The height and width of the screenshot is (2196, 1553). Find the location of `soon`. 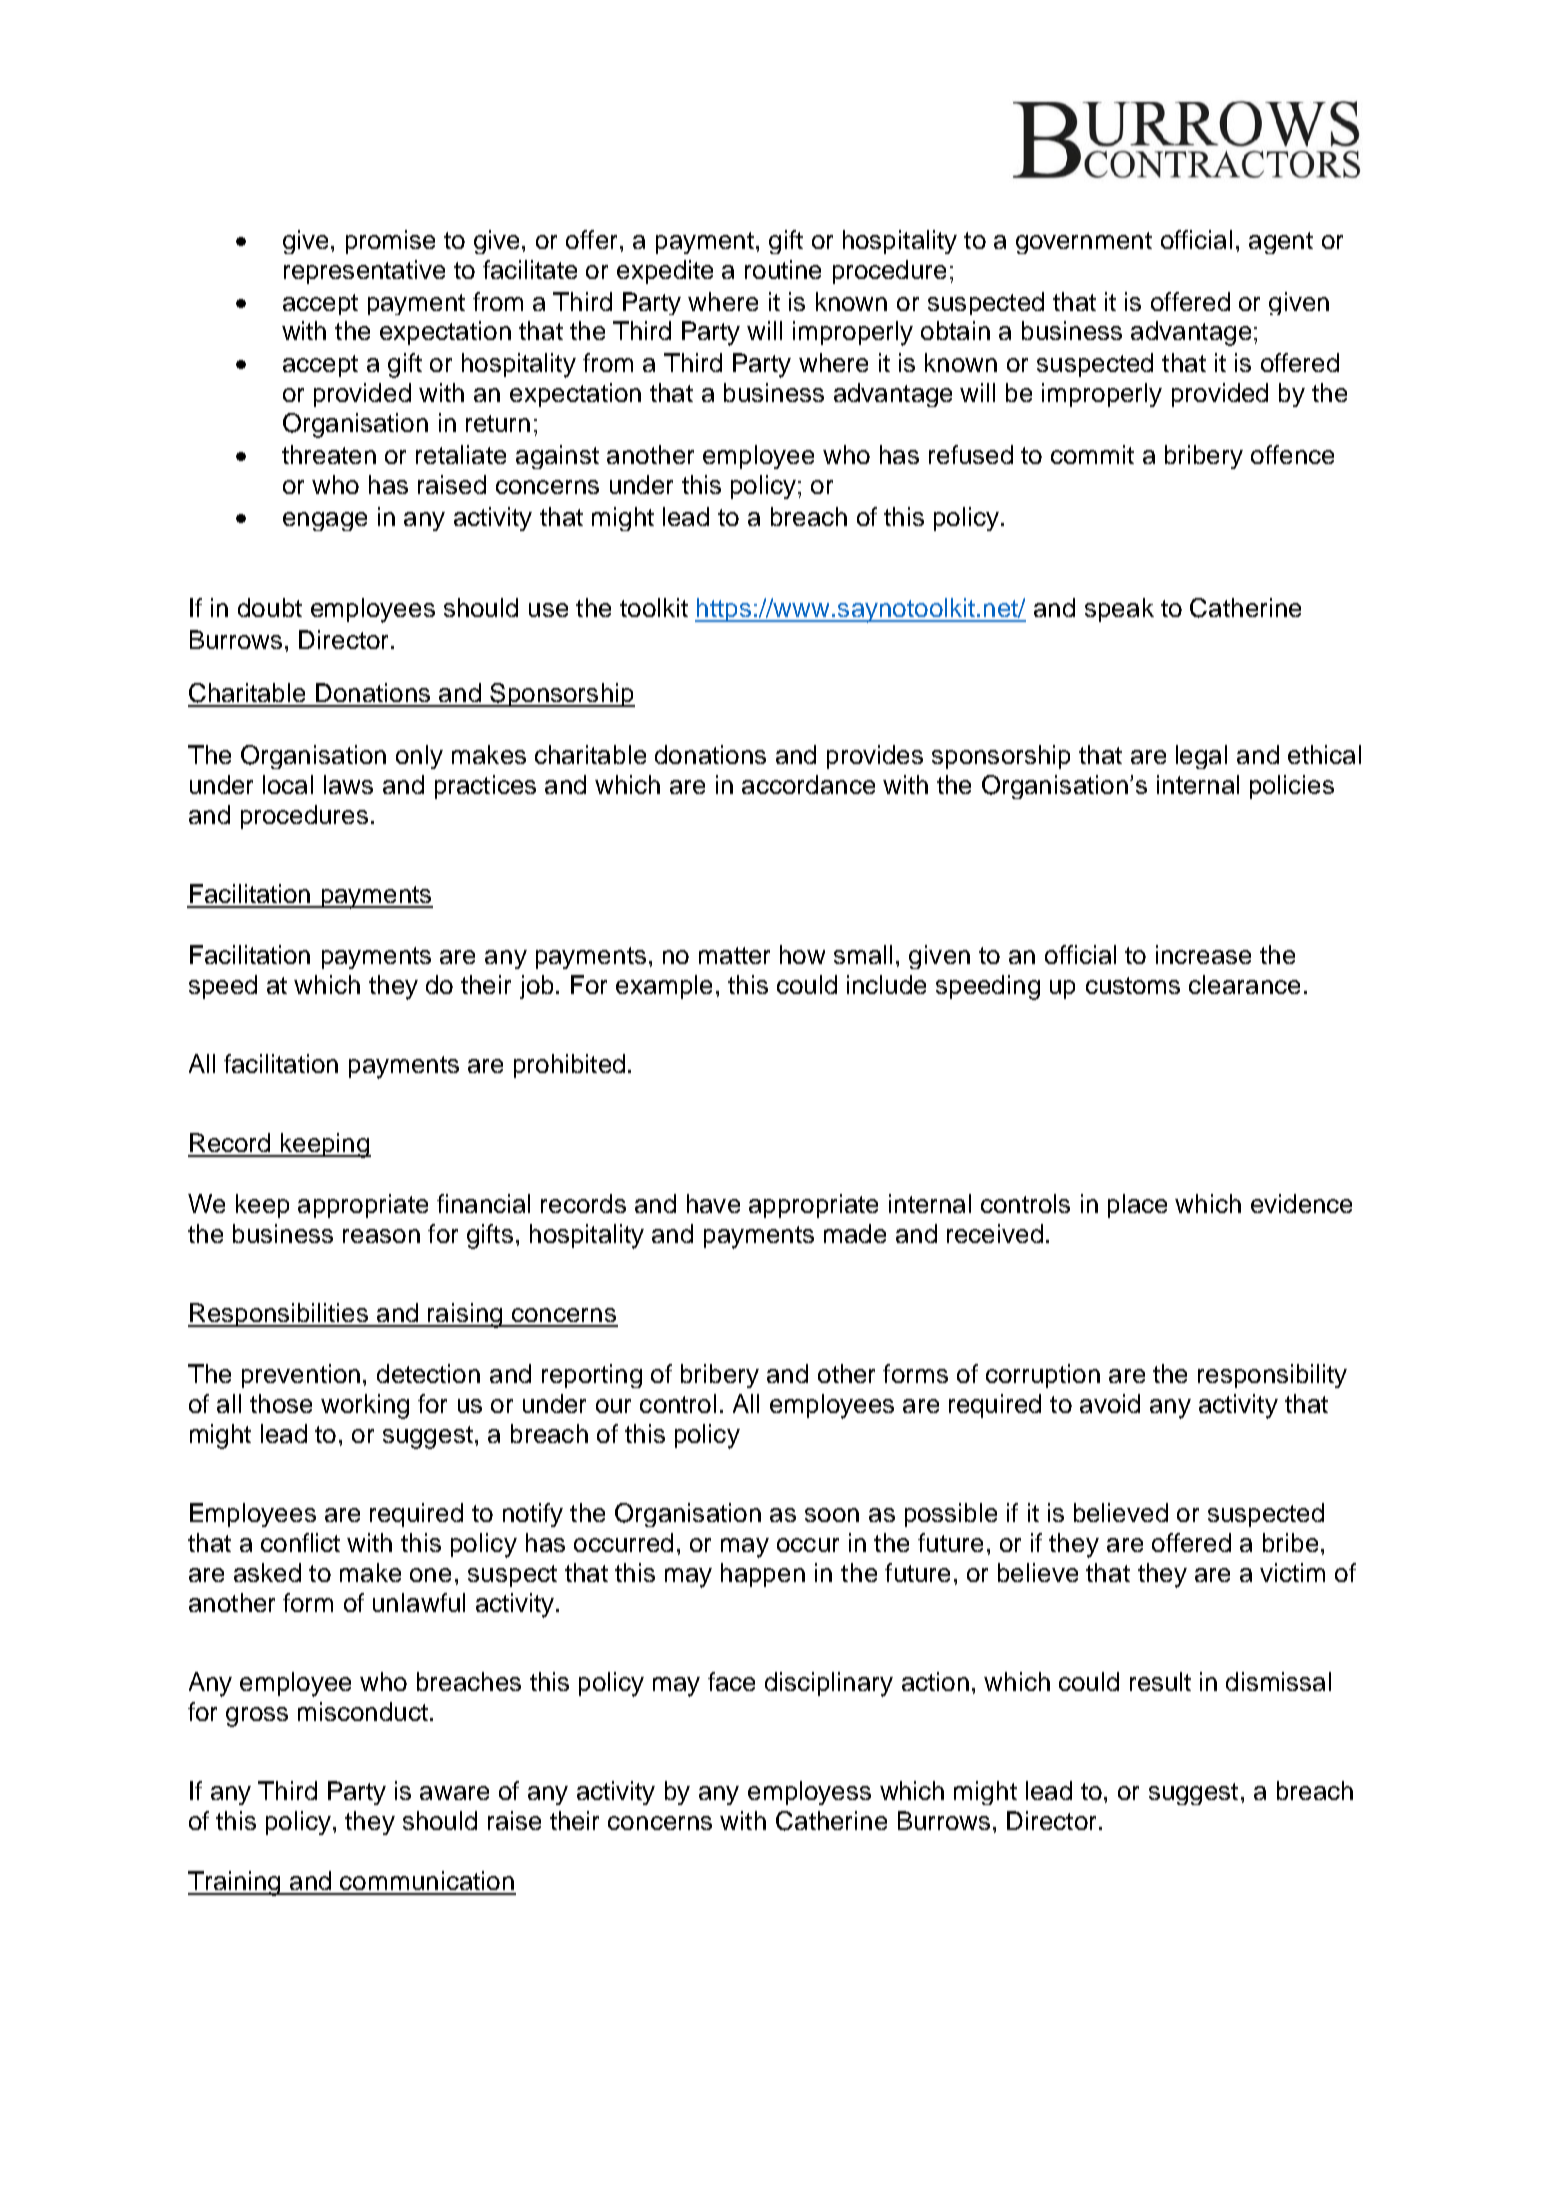

soon is located at coordinates (832, 1515).
